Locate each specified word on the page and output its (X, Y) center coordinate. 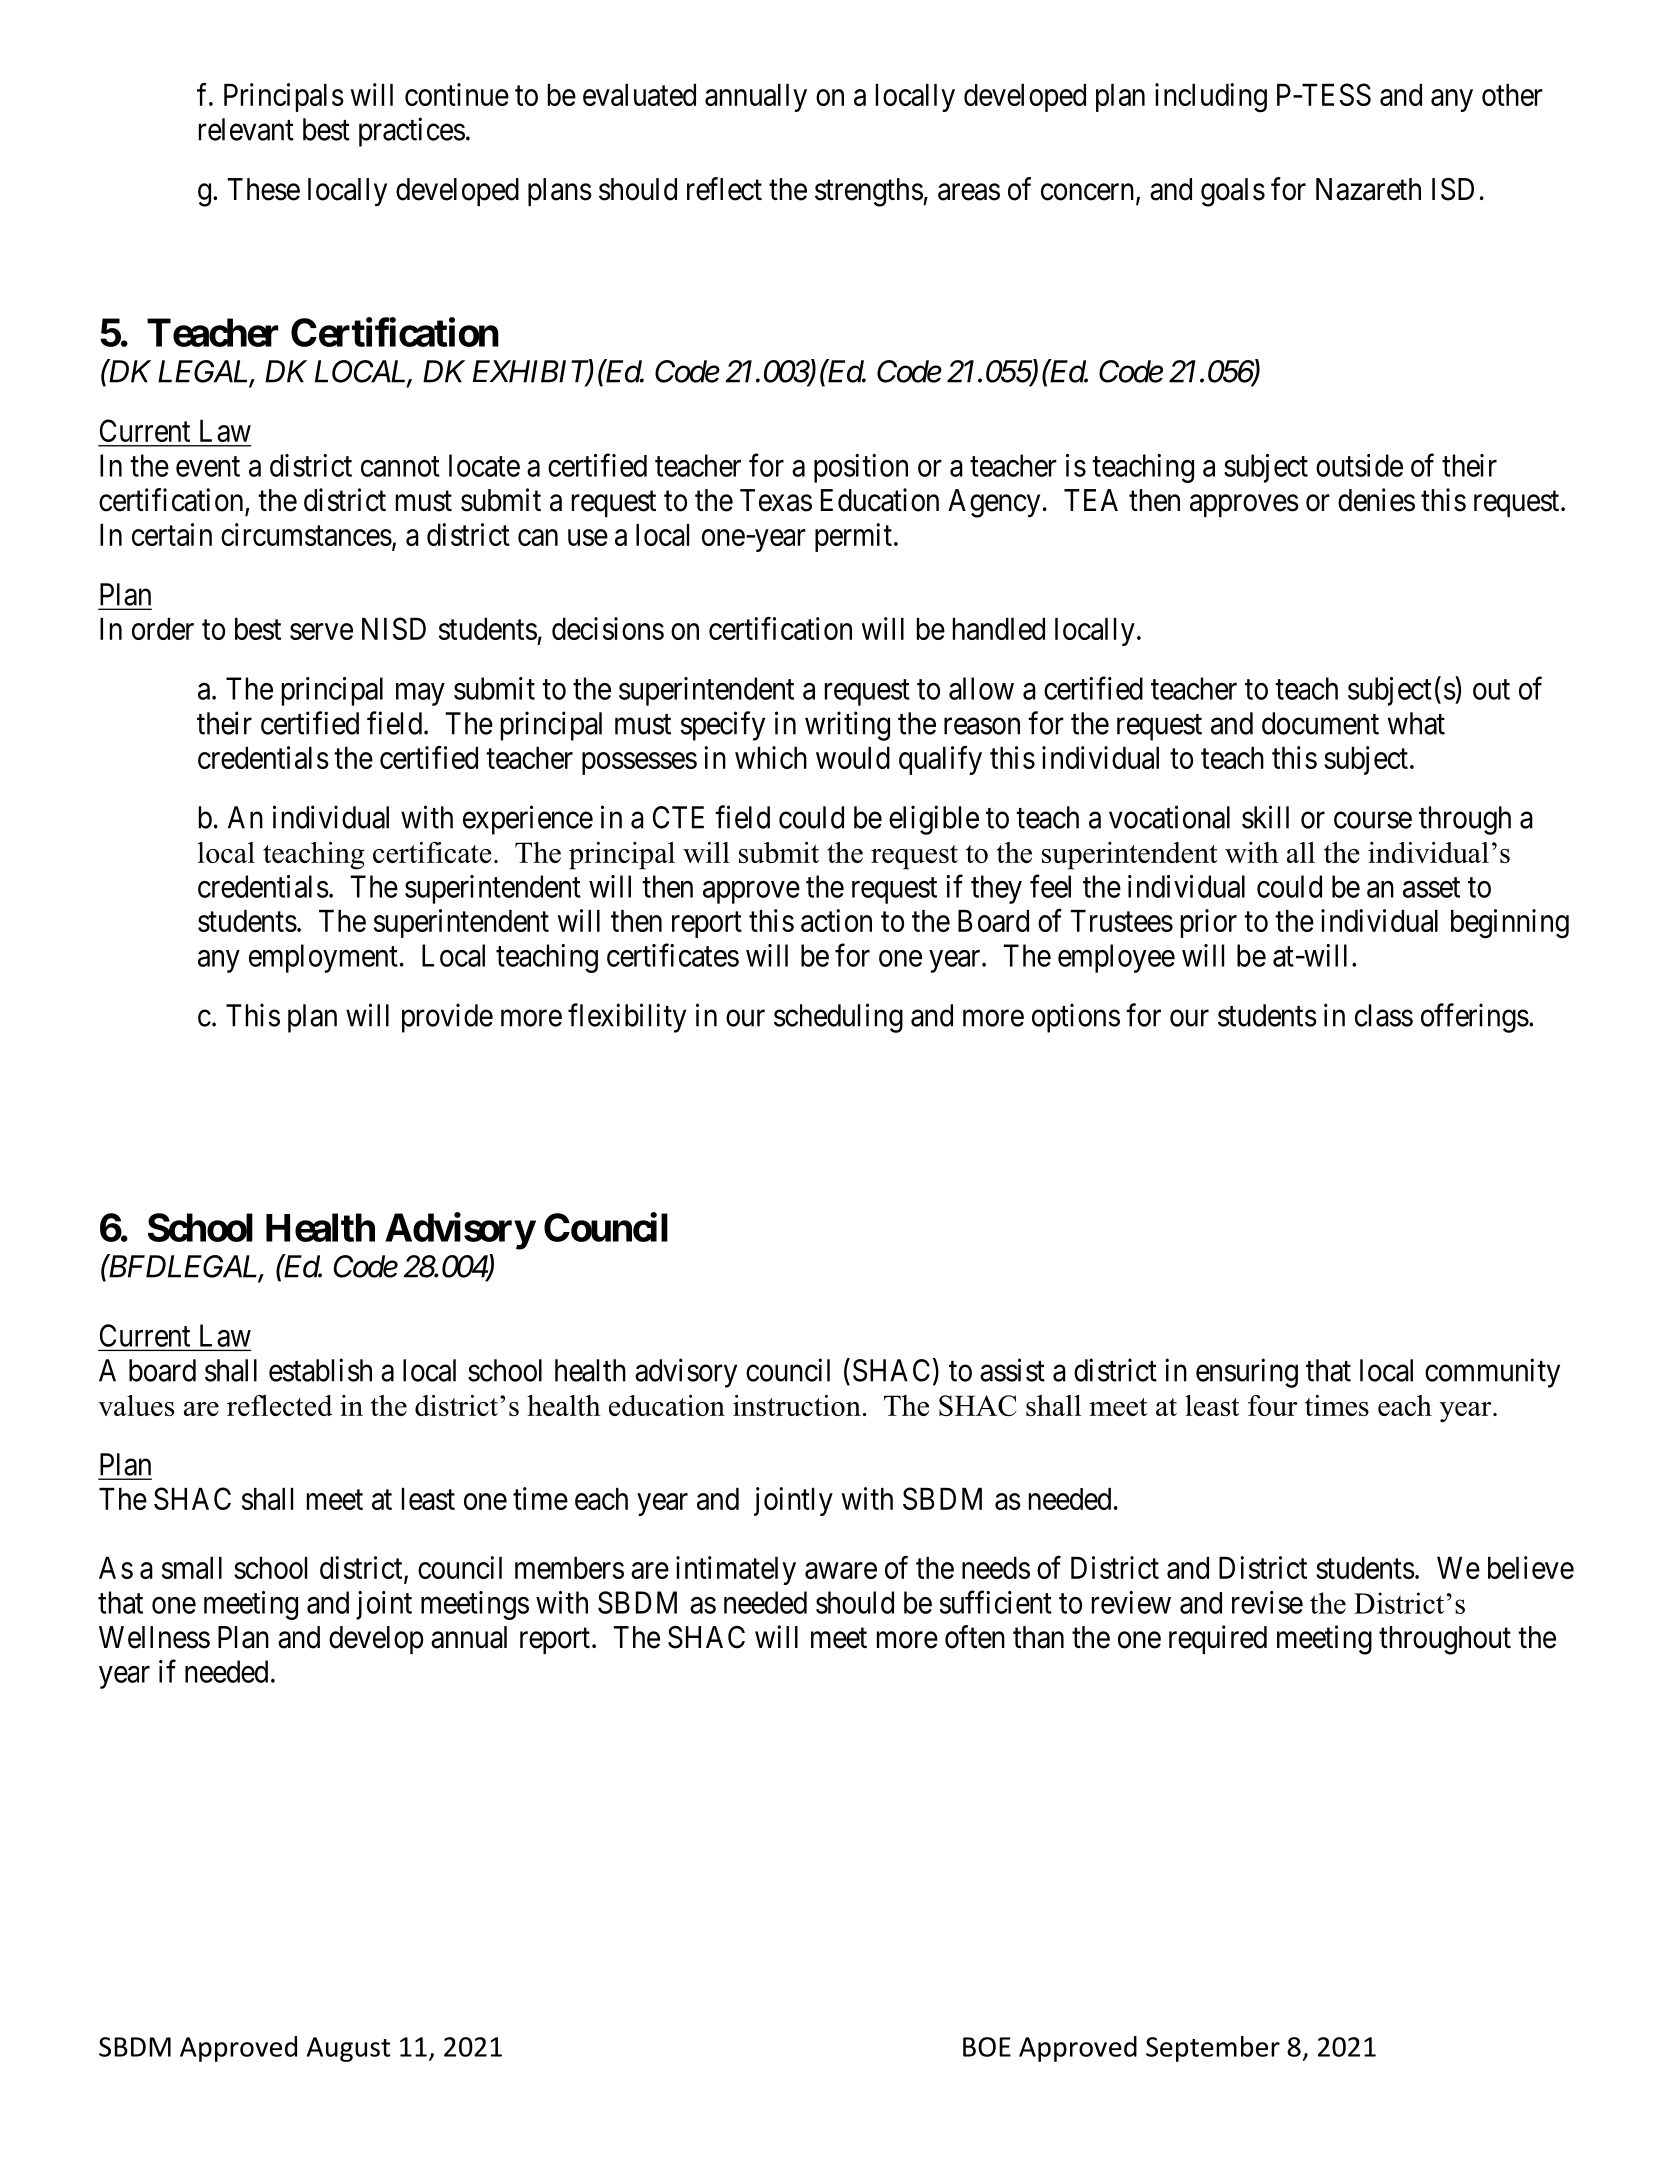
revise (1267, 1602)
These (263, 189)
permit (853, 537)
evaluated (639, 95)
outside (1359, 465)
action (836, 920)
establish (320, 1370)
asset (1431, 888)
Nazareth (1368, 189)
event (208, 467)
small (192, 1568)
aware (841, 1571)
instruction (797, 1405)
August (348, 2049)
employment (323, 958)
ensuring (1247, 1373)
